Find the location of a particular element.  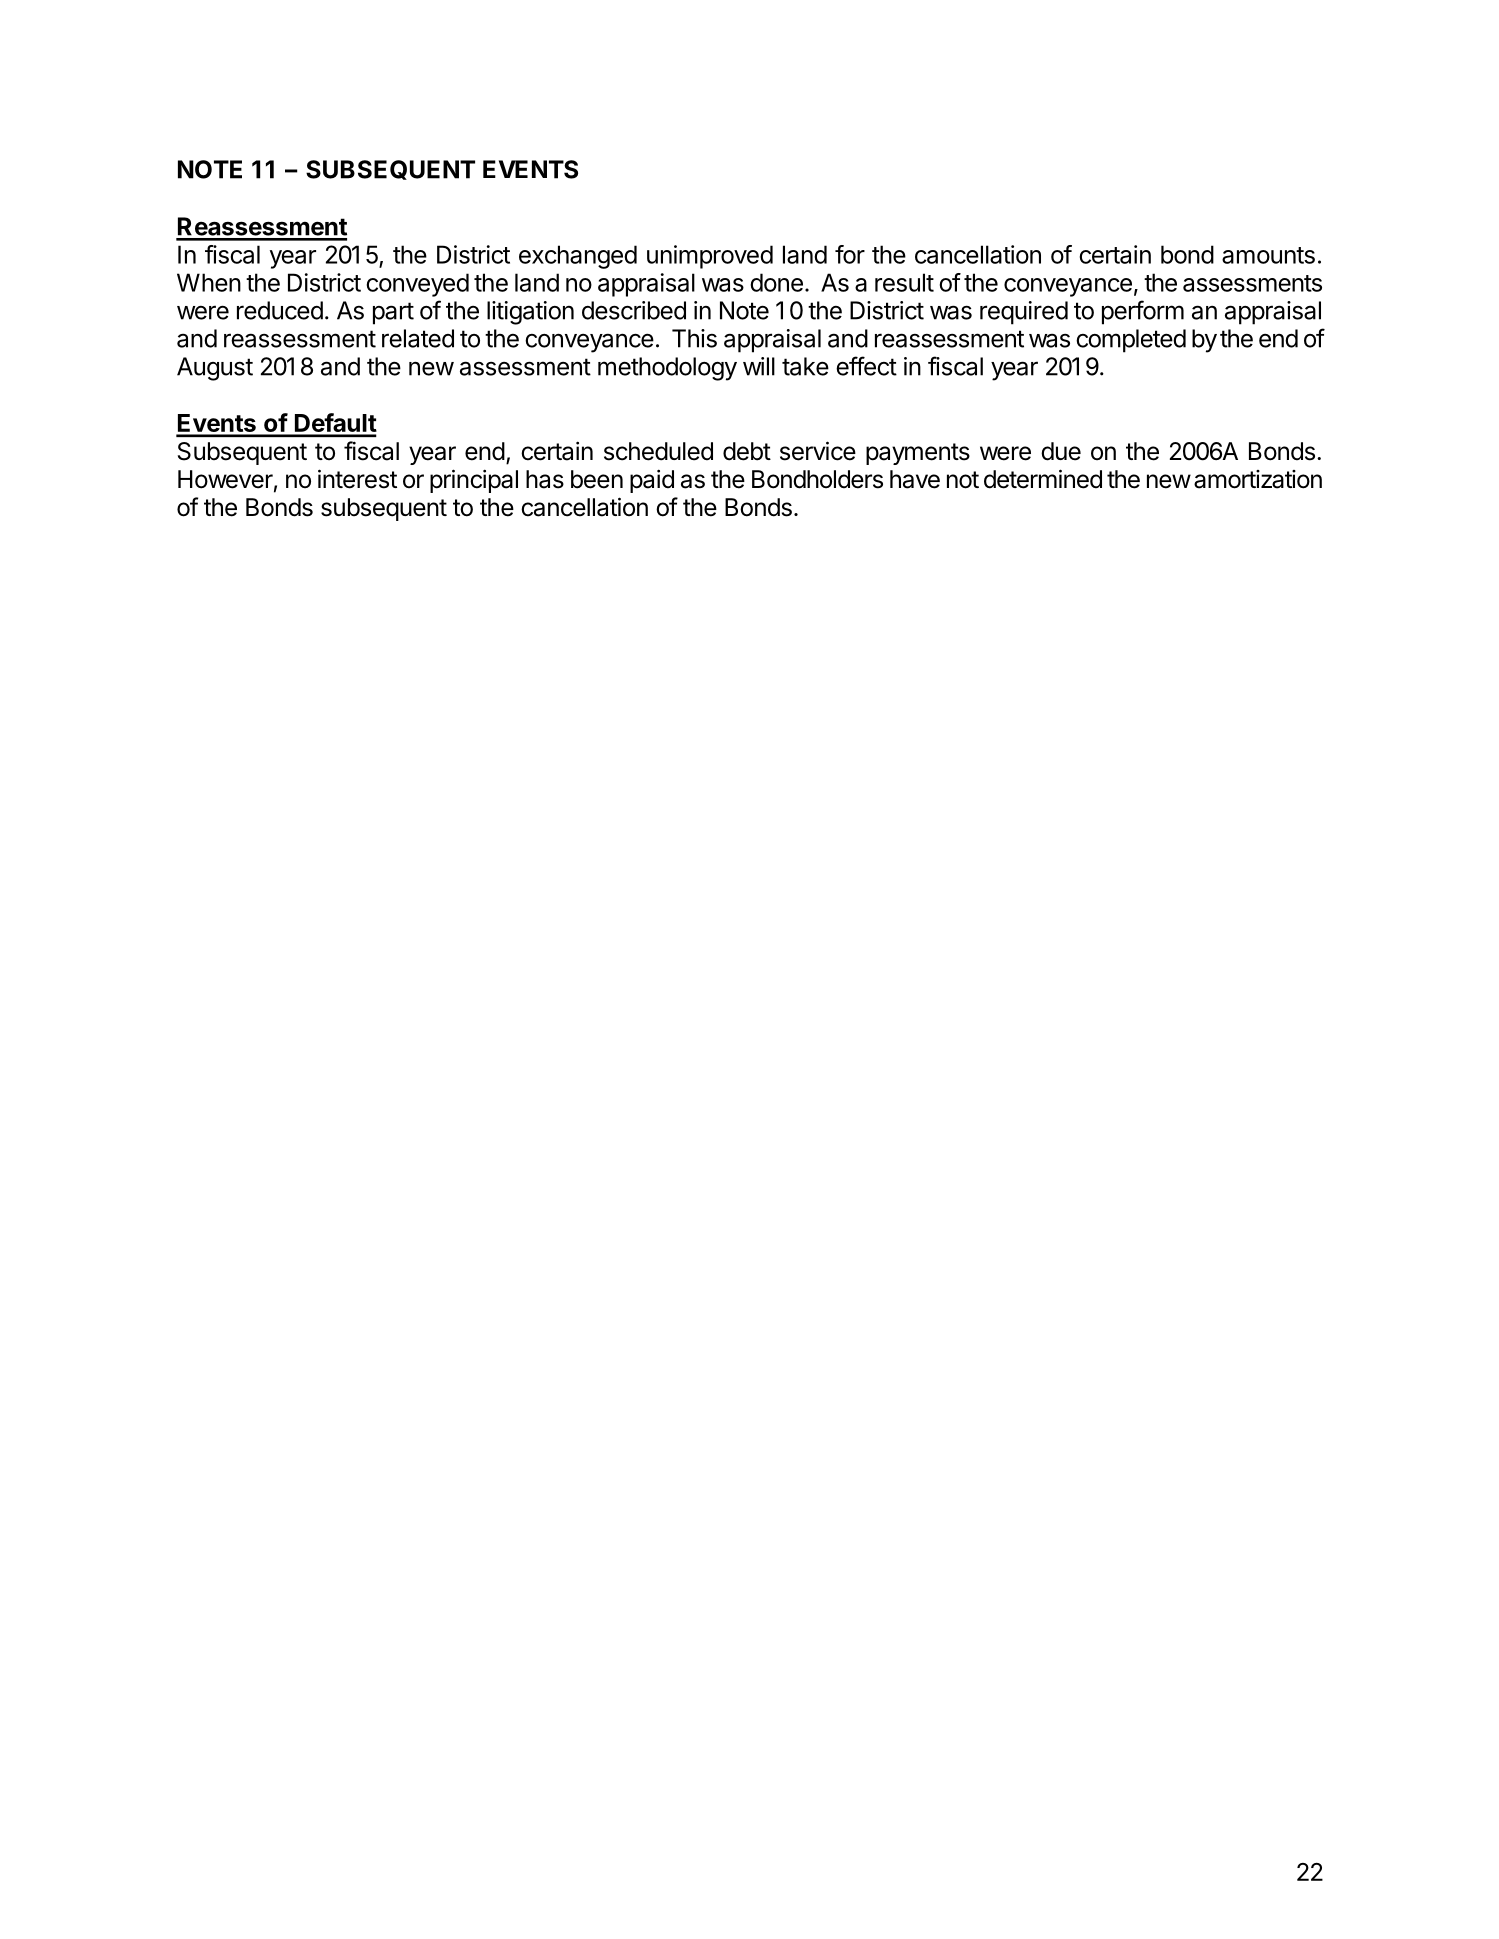

This is located at coordinates (694, 338).
